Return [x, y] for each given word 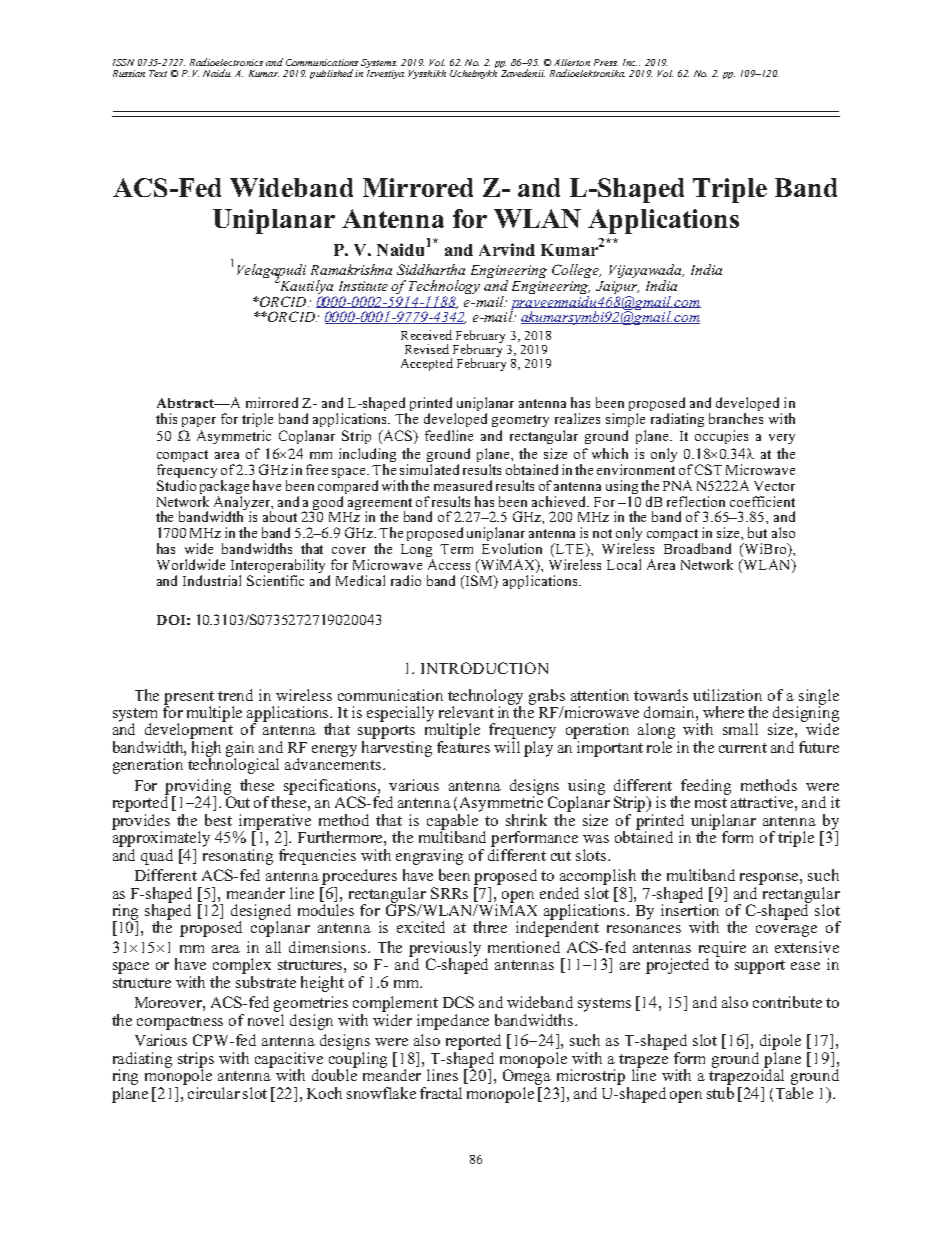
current [743, 748]
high [206, 750]
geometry [520, 421]
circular [213, 1091]
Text [158, 73]
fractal [441, 1093]
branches [736, 417]
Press [606, 62]
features [463, 747]
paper [199, 422]
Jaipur [617, 287]
